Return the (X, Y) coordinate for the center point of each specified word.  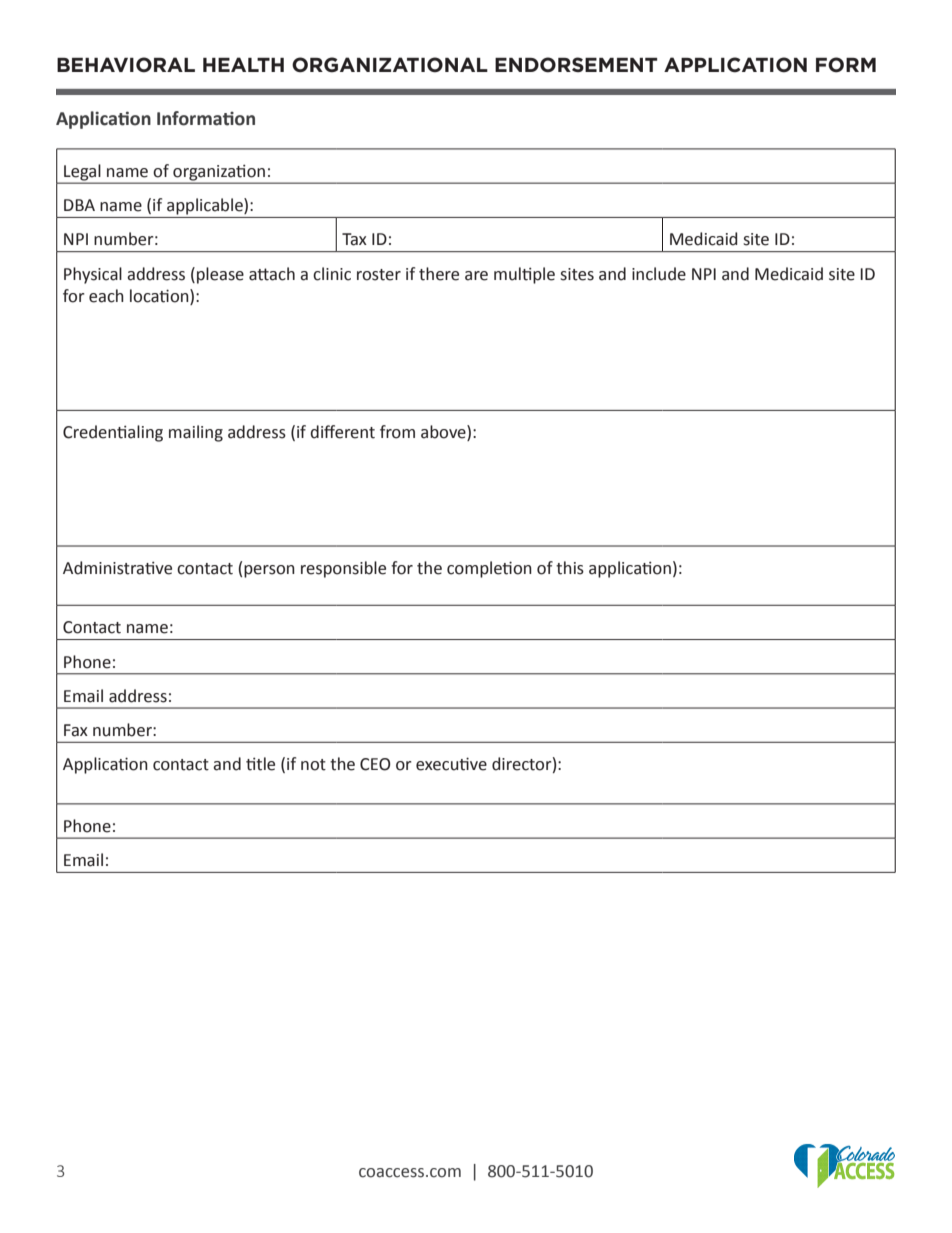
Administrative (117, 568)
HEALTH (243, 64)
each (106, 296)
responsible (343, 569)
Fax (76, 730)
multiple (524, 275)
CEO (375, 764)
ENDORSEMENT (576, 65)
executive (451, 764)
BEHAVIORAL (126, 65)
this (570, 568)
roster (379, 275)
